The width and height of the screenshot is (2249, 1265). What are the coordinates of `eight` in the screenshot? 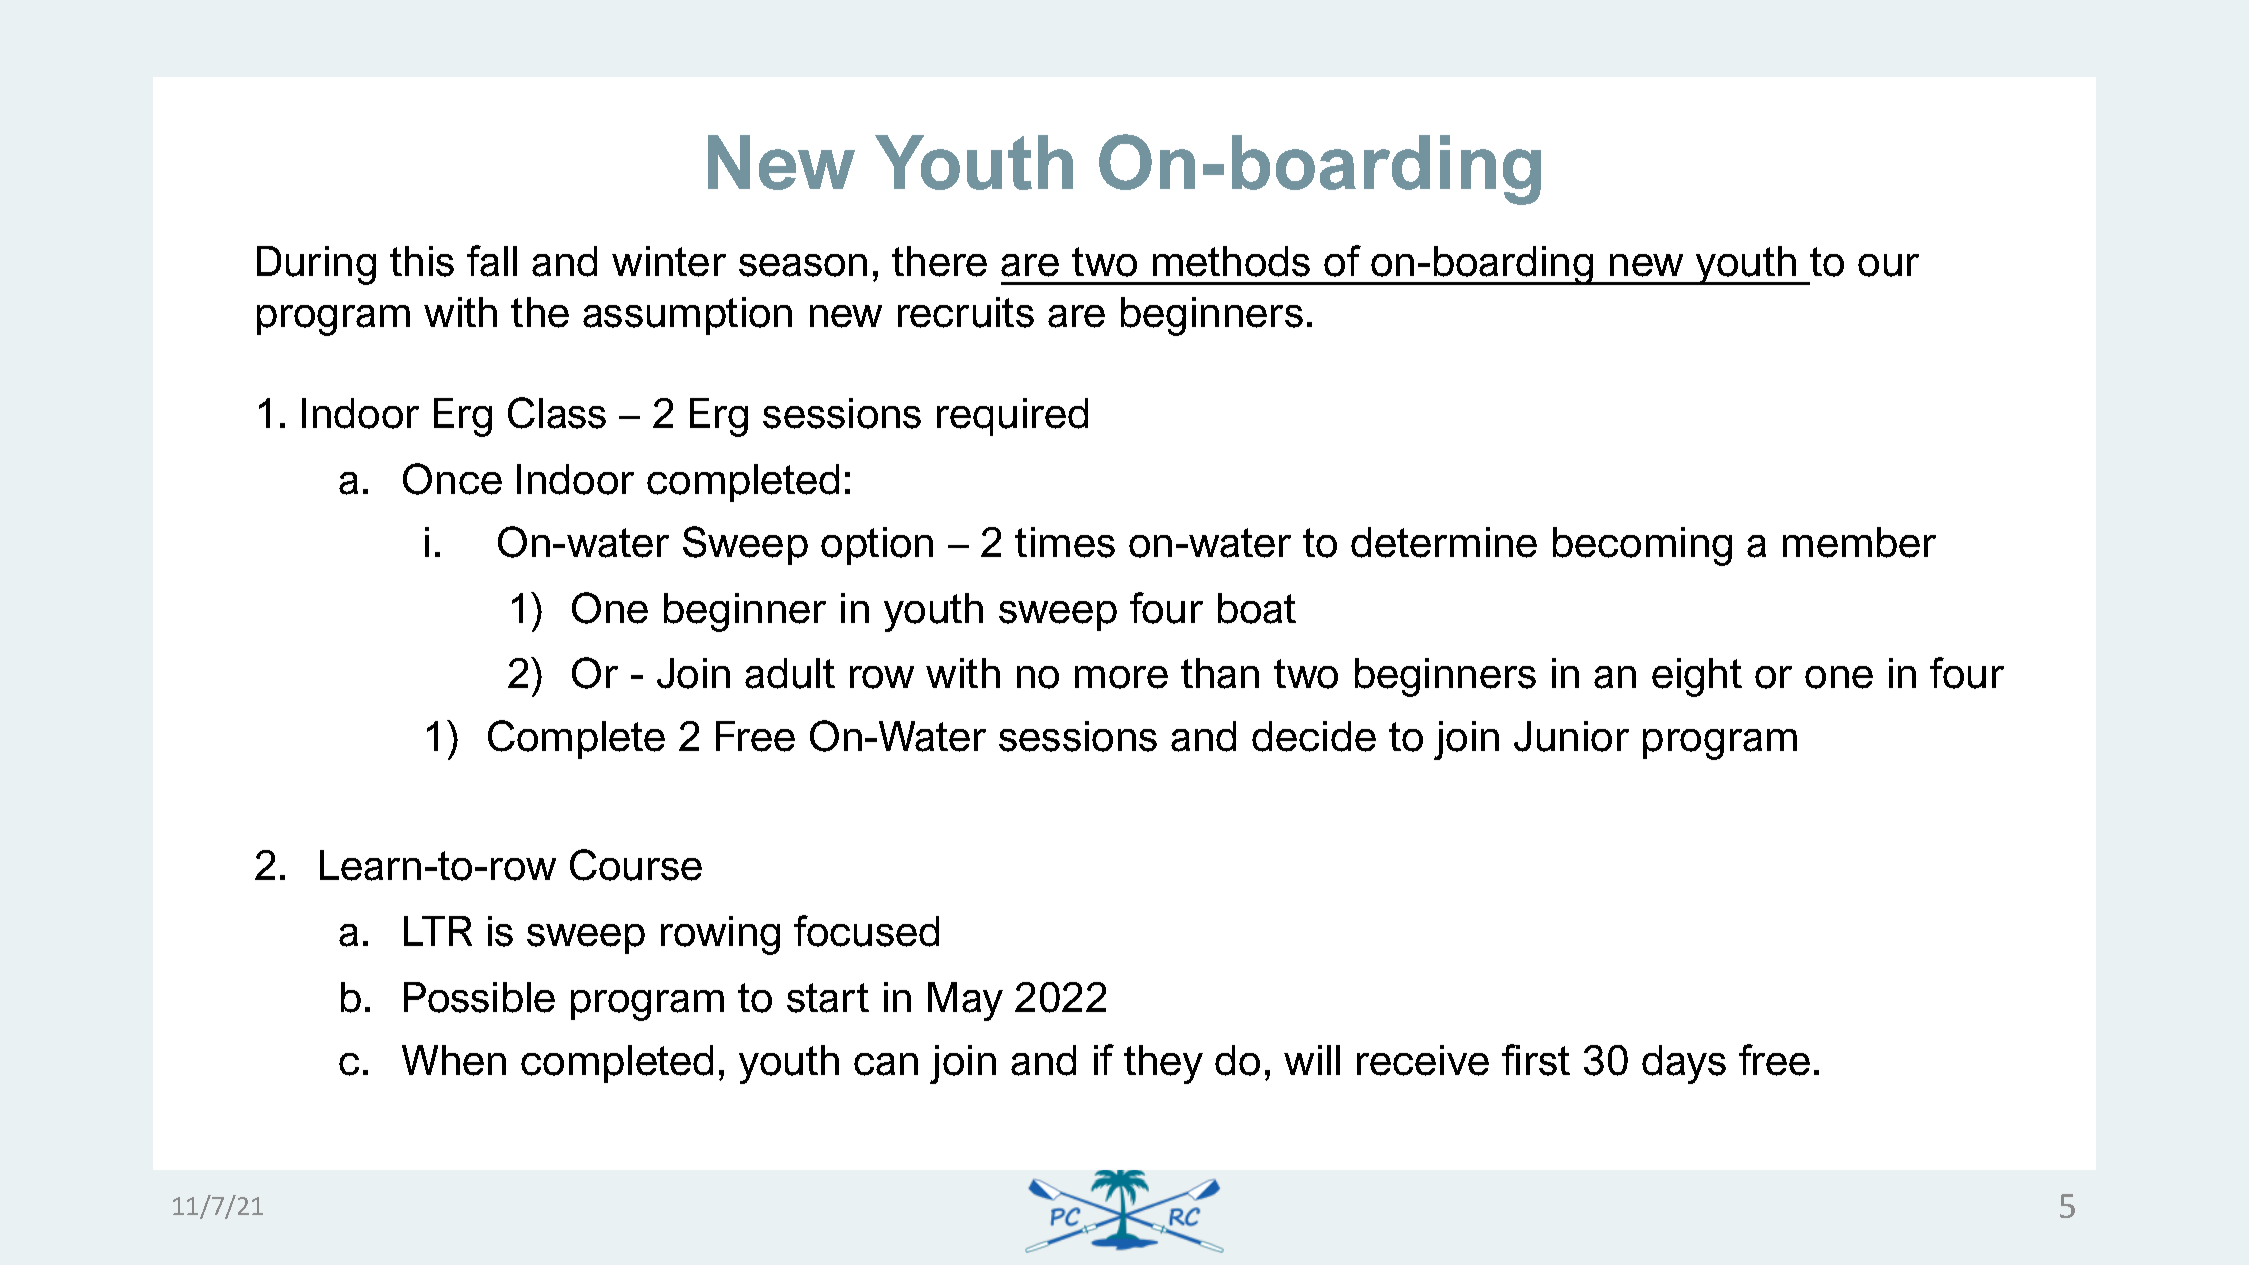 It's located at (1697, 677).
